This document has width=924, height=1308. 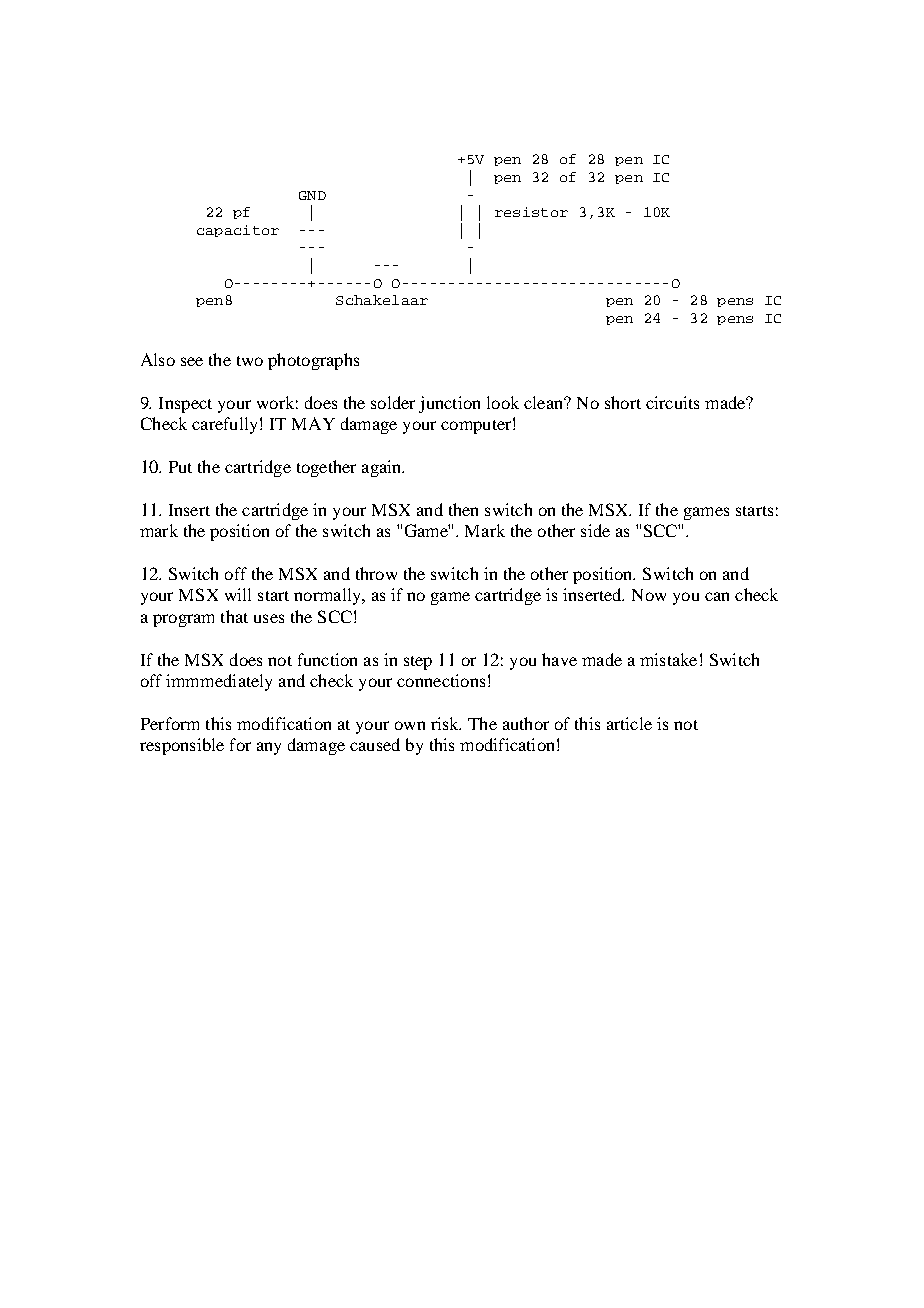 What do you see at coordinates (224, 425) in the document?
I see `carefully` at bounding box center [224, 425].
